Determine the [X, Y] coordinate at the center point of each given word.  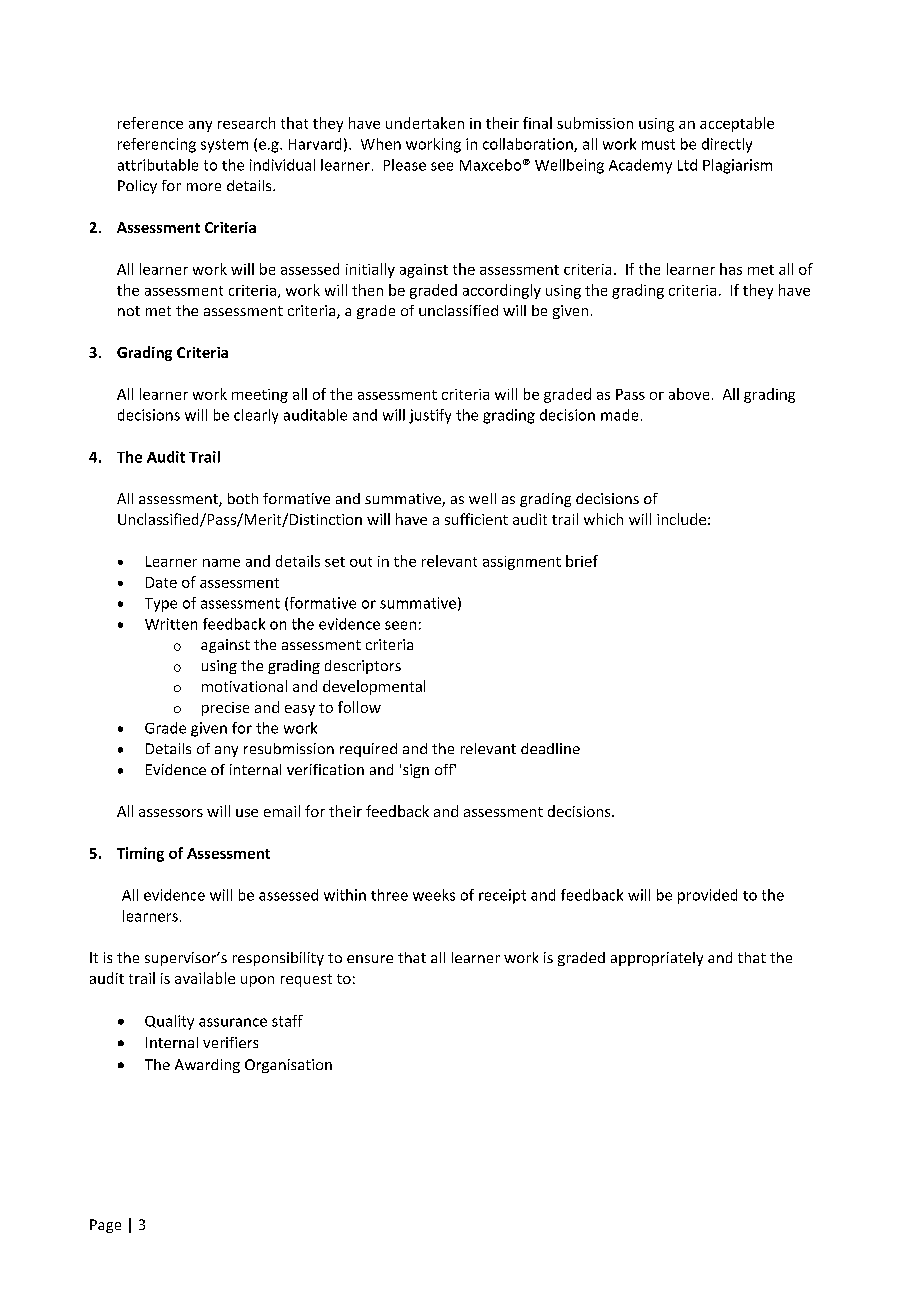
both [243, 498]
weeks [434, 895]
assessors [171, 813]
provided [707, 896]
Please [405, 165]
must [658, 144]
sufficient [476, 519]
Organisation [288, 1066]
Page [105, 1226]
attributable [158, 165]
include [681, 519]
